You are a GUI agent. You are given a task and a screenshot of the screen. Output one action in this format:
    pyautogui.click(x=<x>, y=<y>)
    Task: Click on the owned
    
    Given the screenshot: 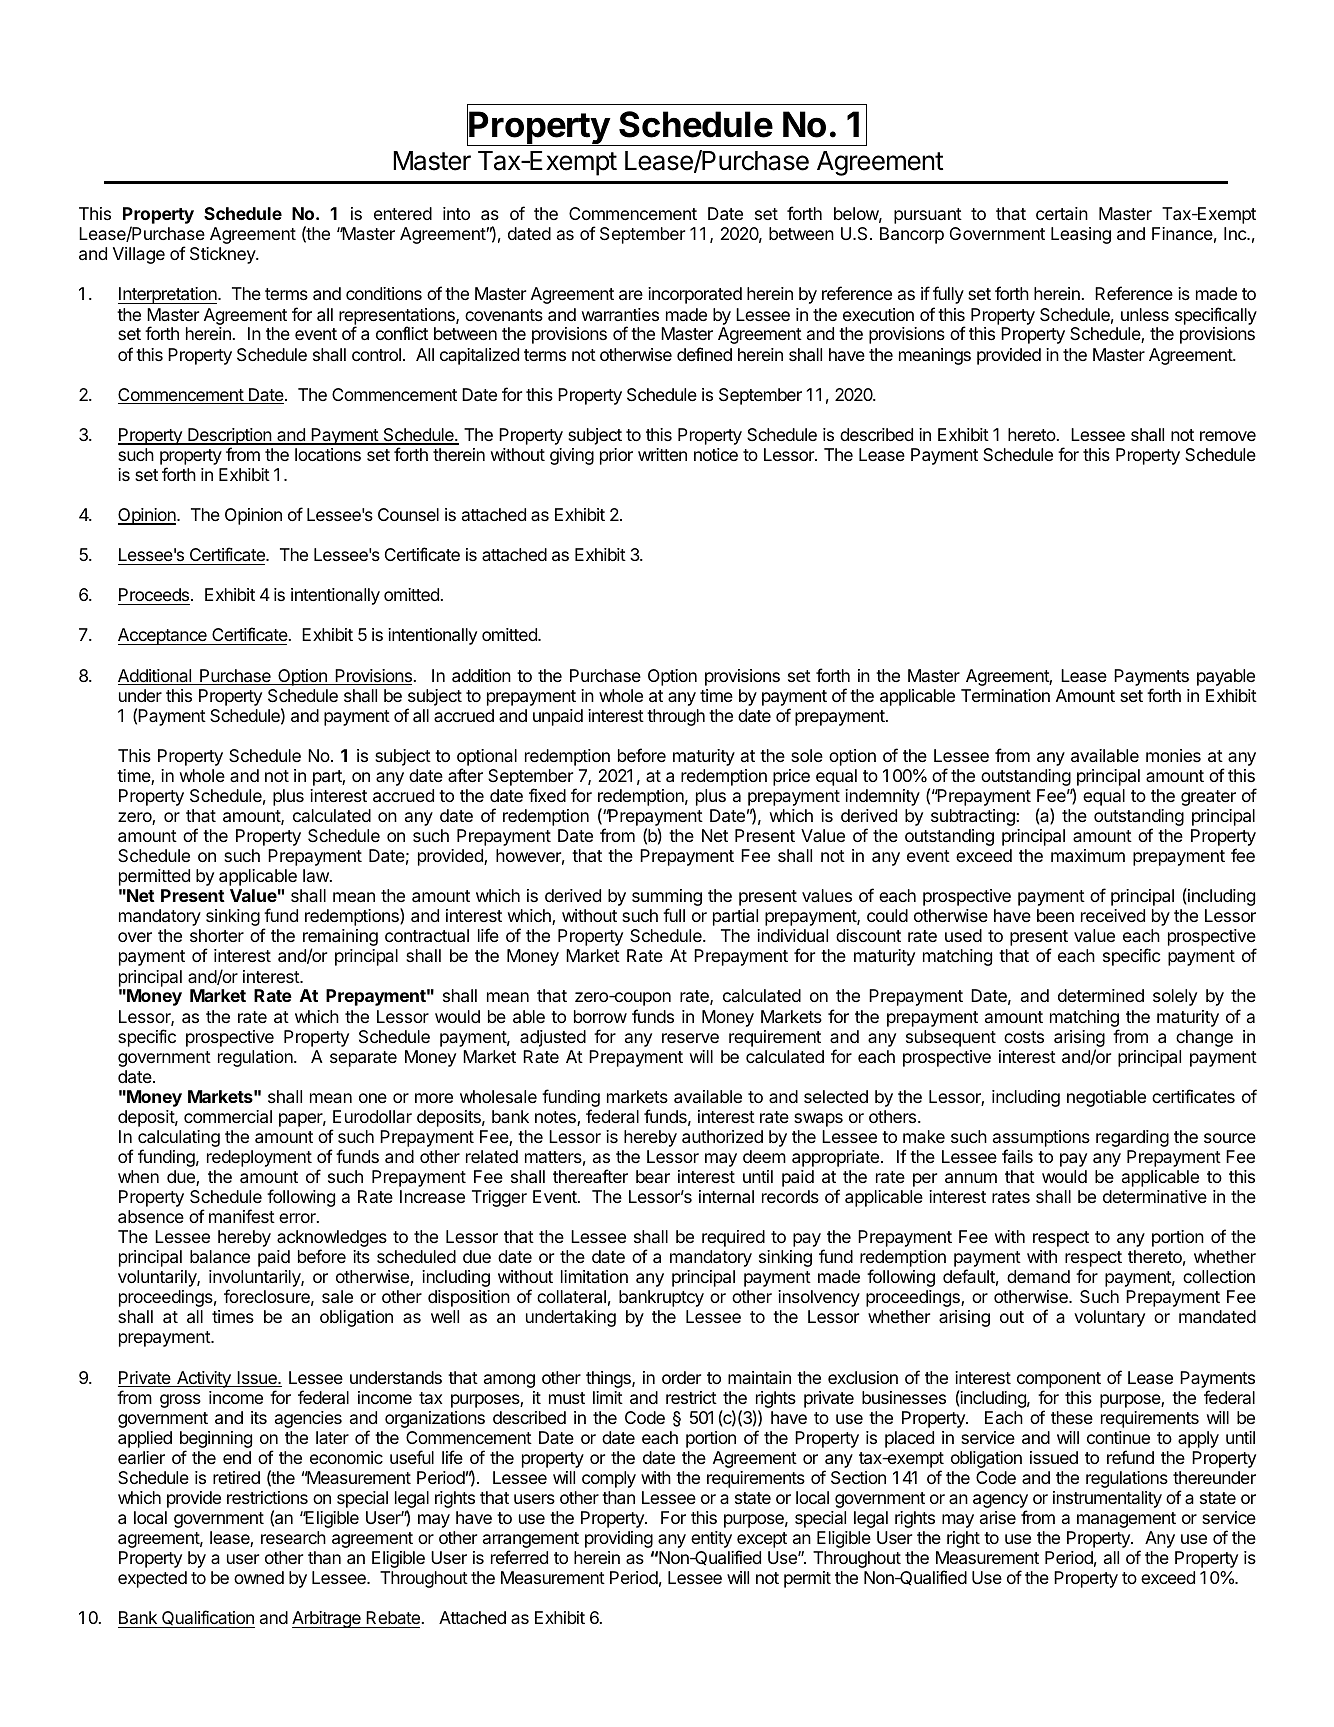 What is the action you would take?
    pyautogui.click(x=259, y=1577)
